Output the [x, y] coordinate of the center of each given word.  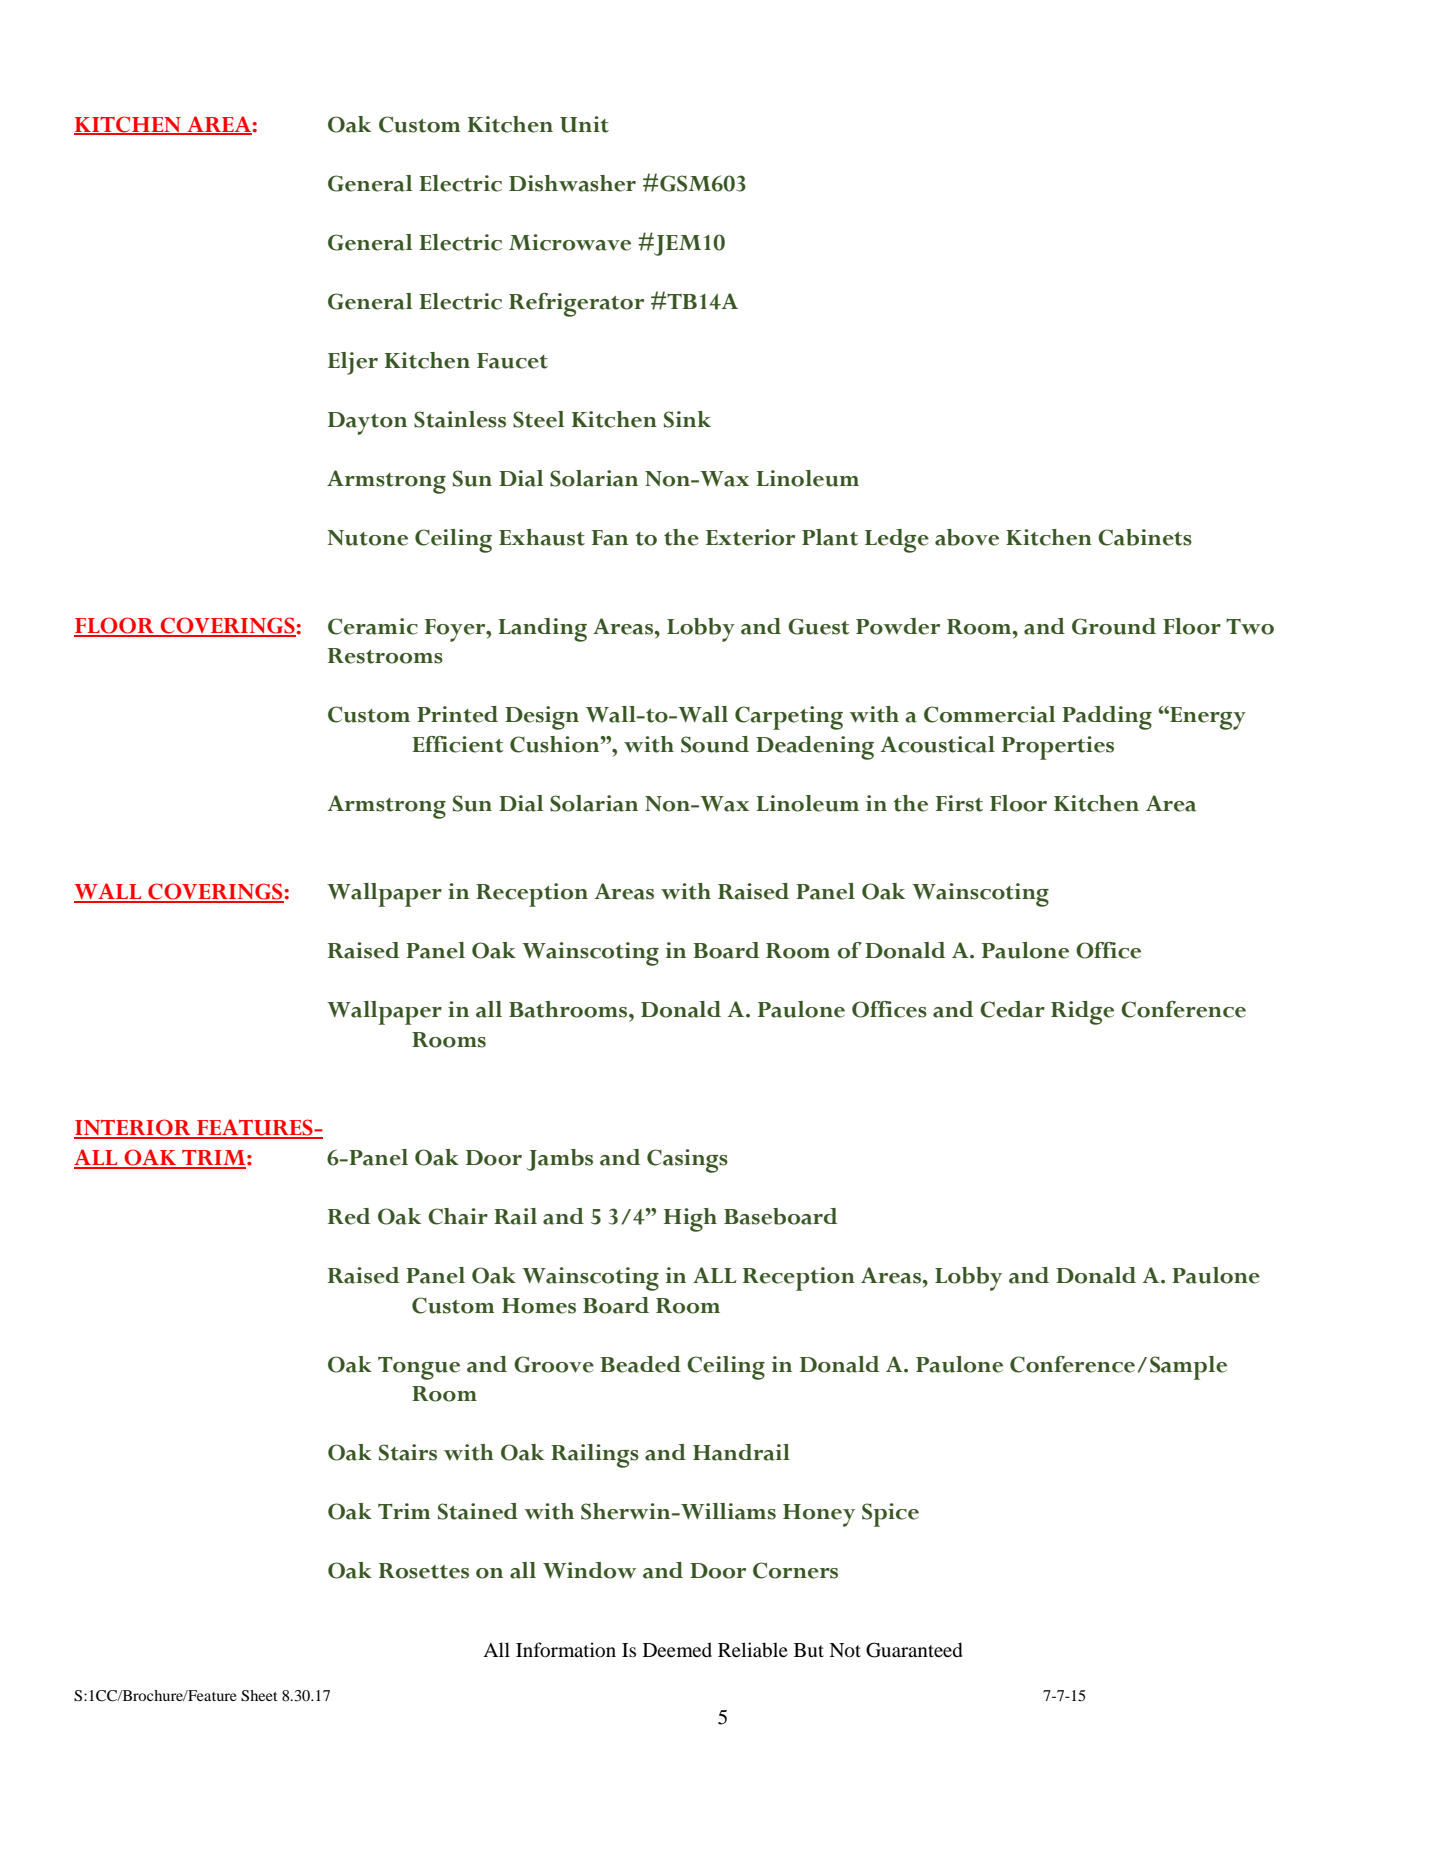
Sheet [259, 1696]
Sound [715, 744]
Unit [584, 124]
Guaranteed [914, 1650]
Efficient [457, 744]
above [967, 537]
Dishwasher [572, 183]
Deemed [677, 1649]
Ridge [1082, 1013]
